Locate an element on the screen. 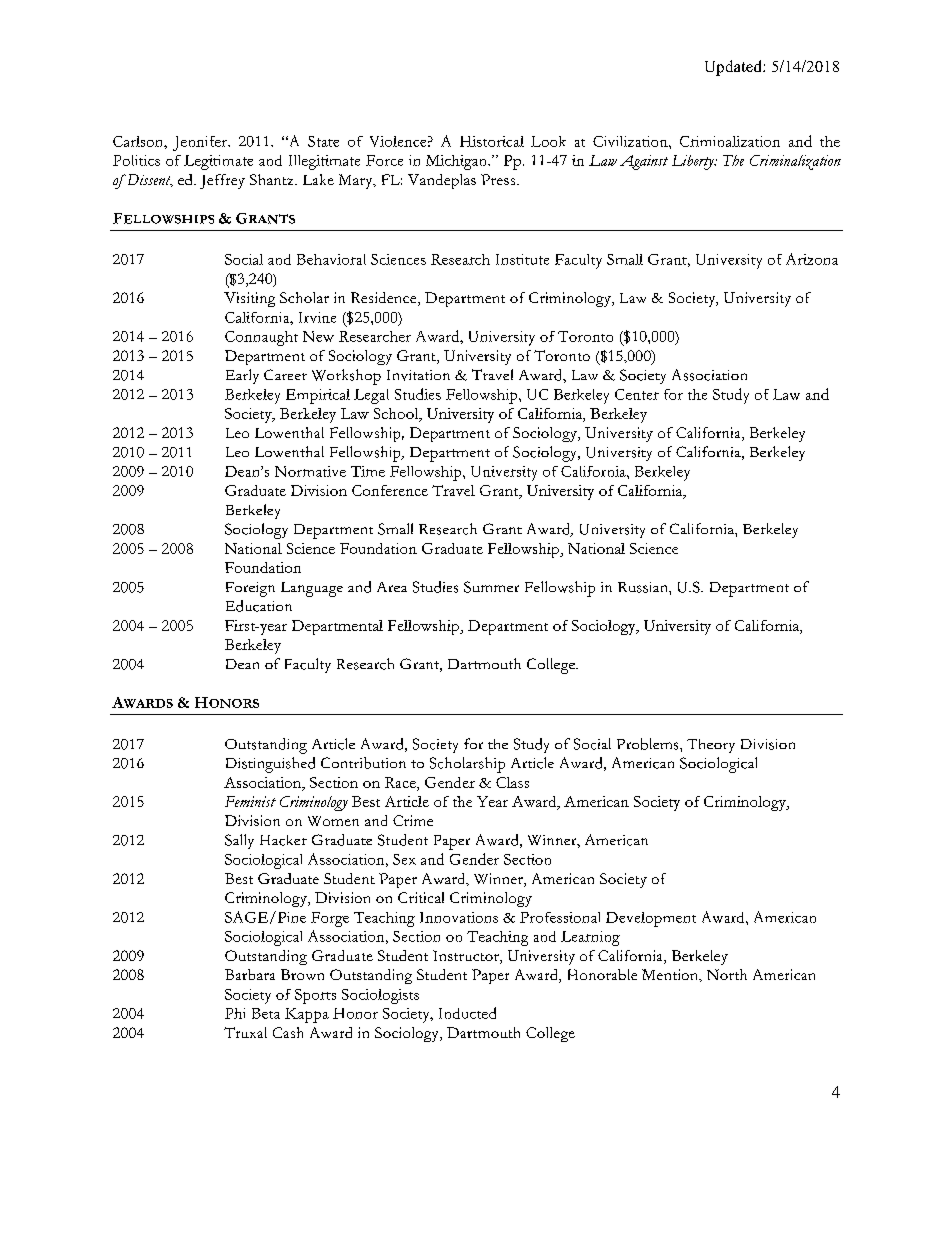 This screenshot has height=1233, width=952. Center is located at coordinates (637, 394).
